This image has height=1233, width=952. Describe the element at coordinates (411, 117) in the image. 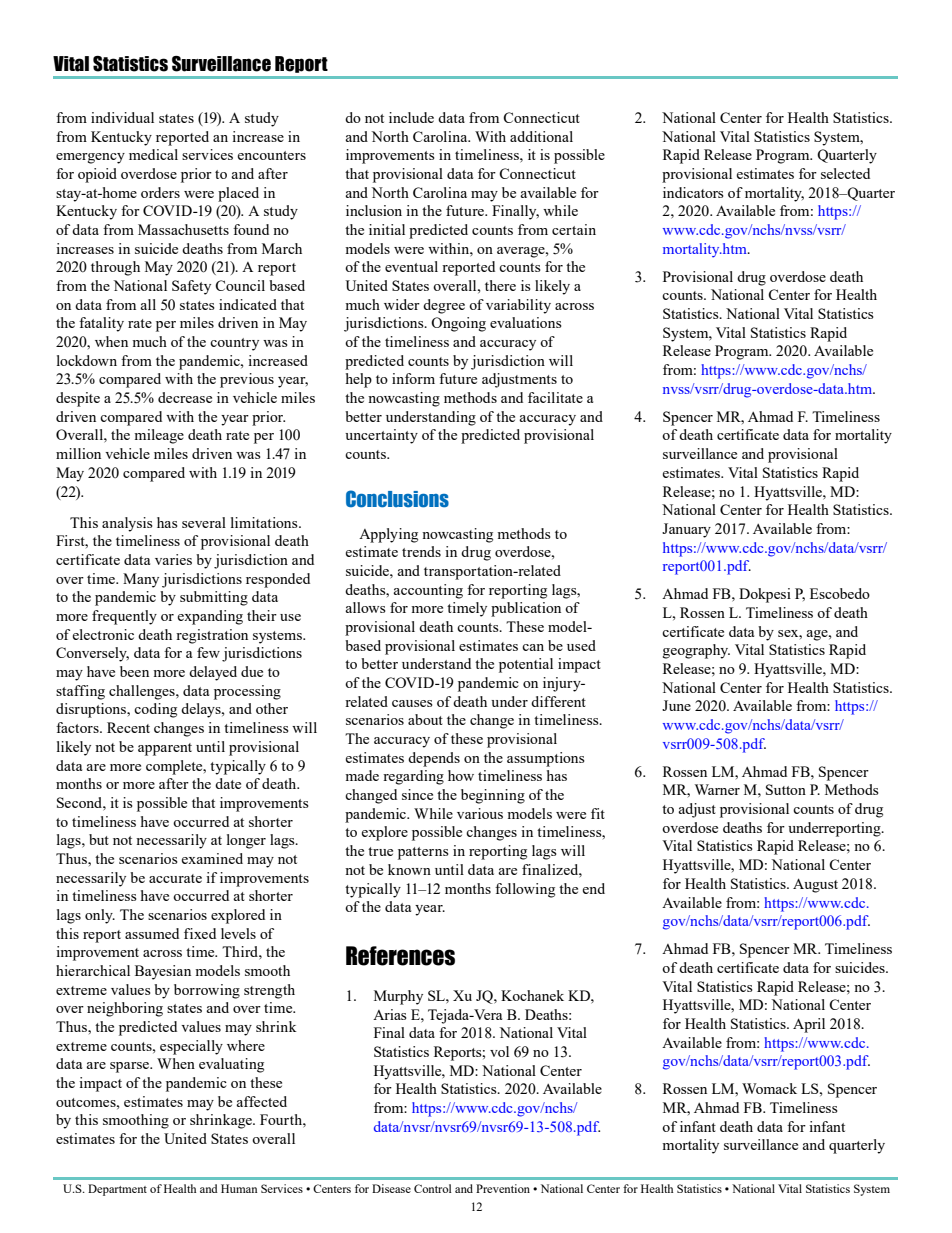

I see `include` at that location.
